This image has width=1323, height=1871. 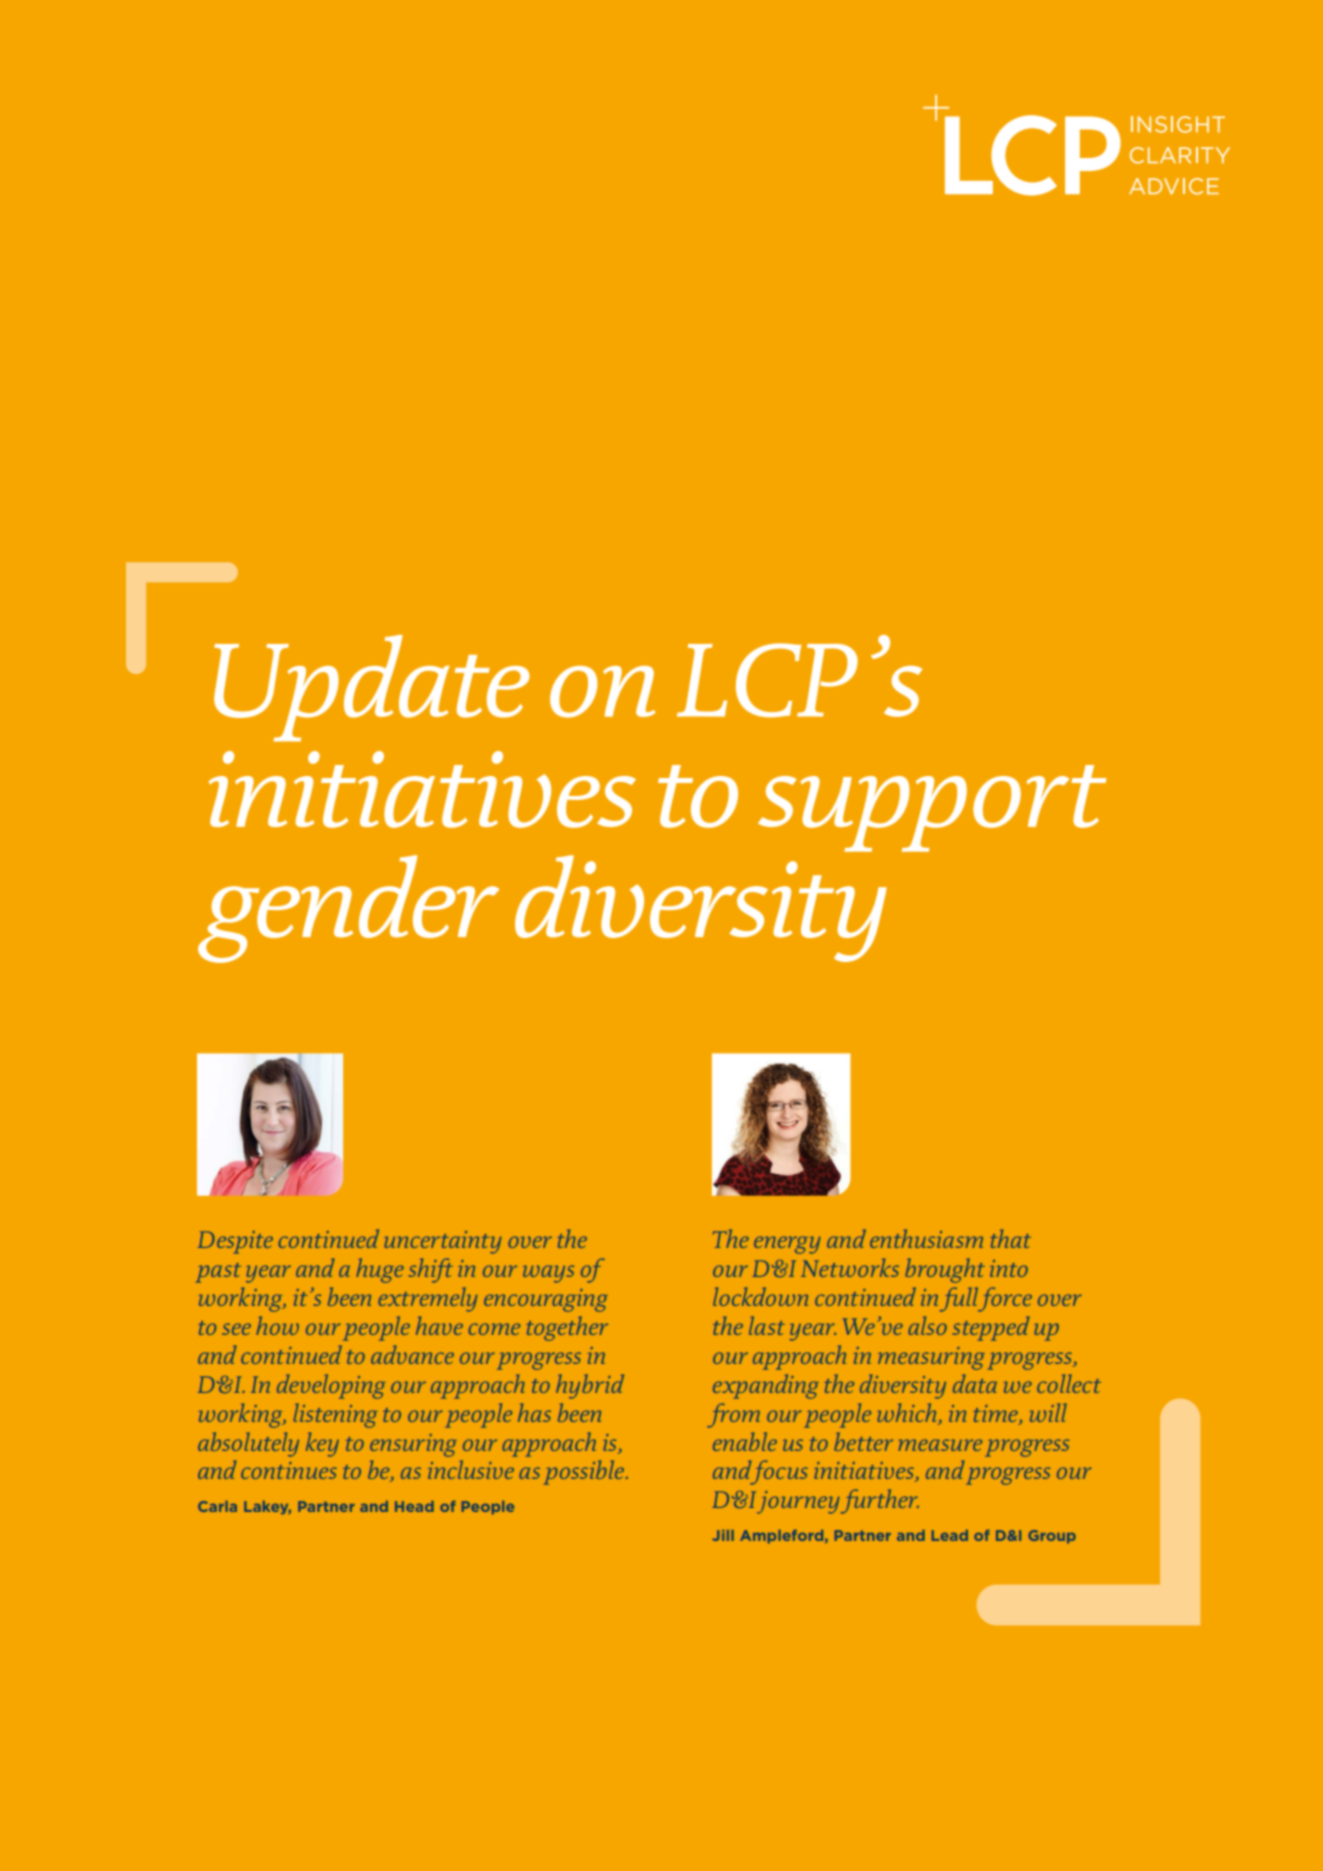 What do you see at coordinates (549, 1274) in the image?
I see `ways` at bounding box center [549, 1274].
